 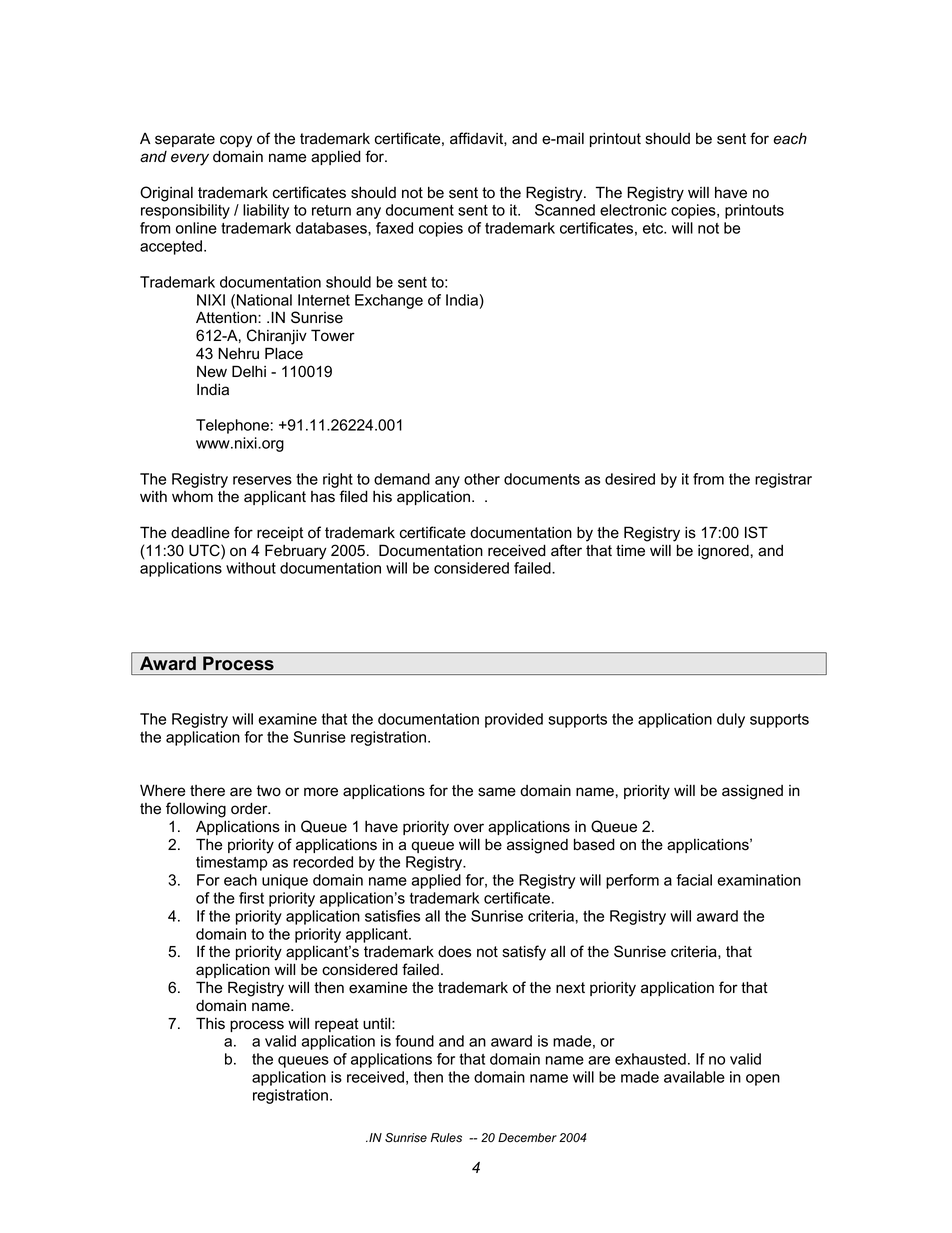 What do you see at coordinates (482, 479) in the image?
I see `other` at bounding box center [482, 479].
